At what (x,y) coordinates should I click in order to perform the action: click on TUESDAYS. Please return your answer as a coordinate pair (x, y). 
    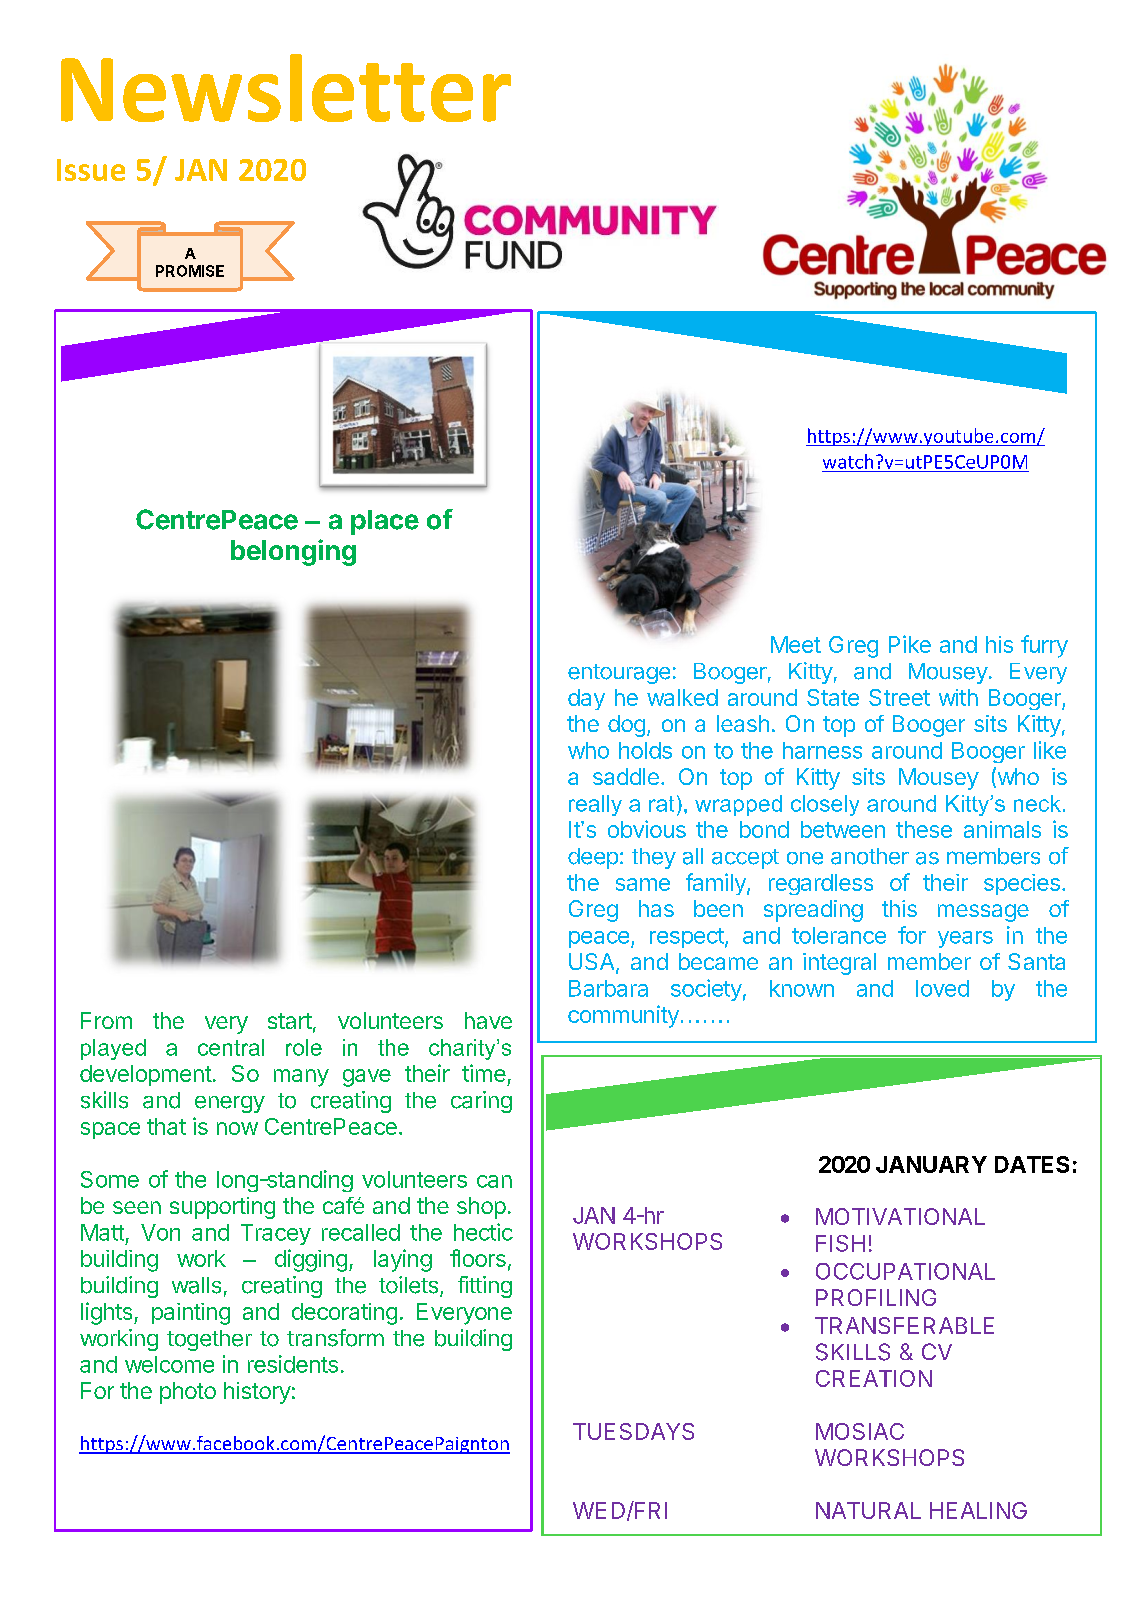
    Looking at the image, I should click on (633, 1431).
